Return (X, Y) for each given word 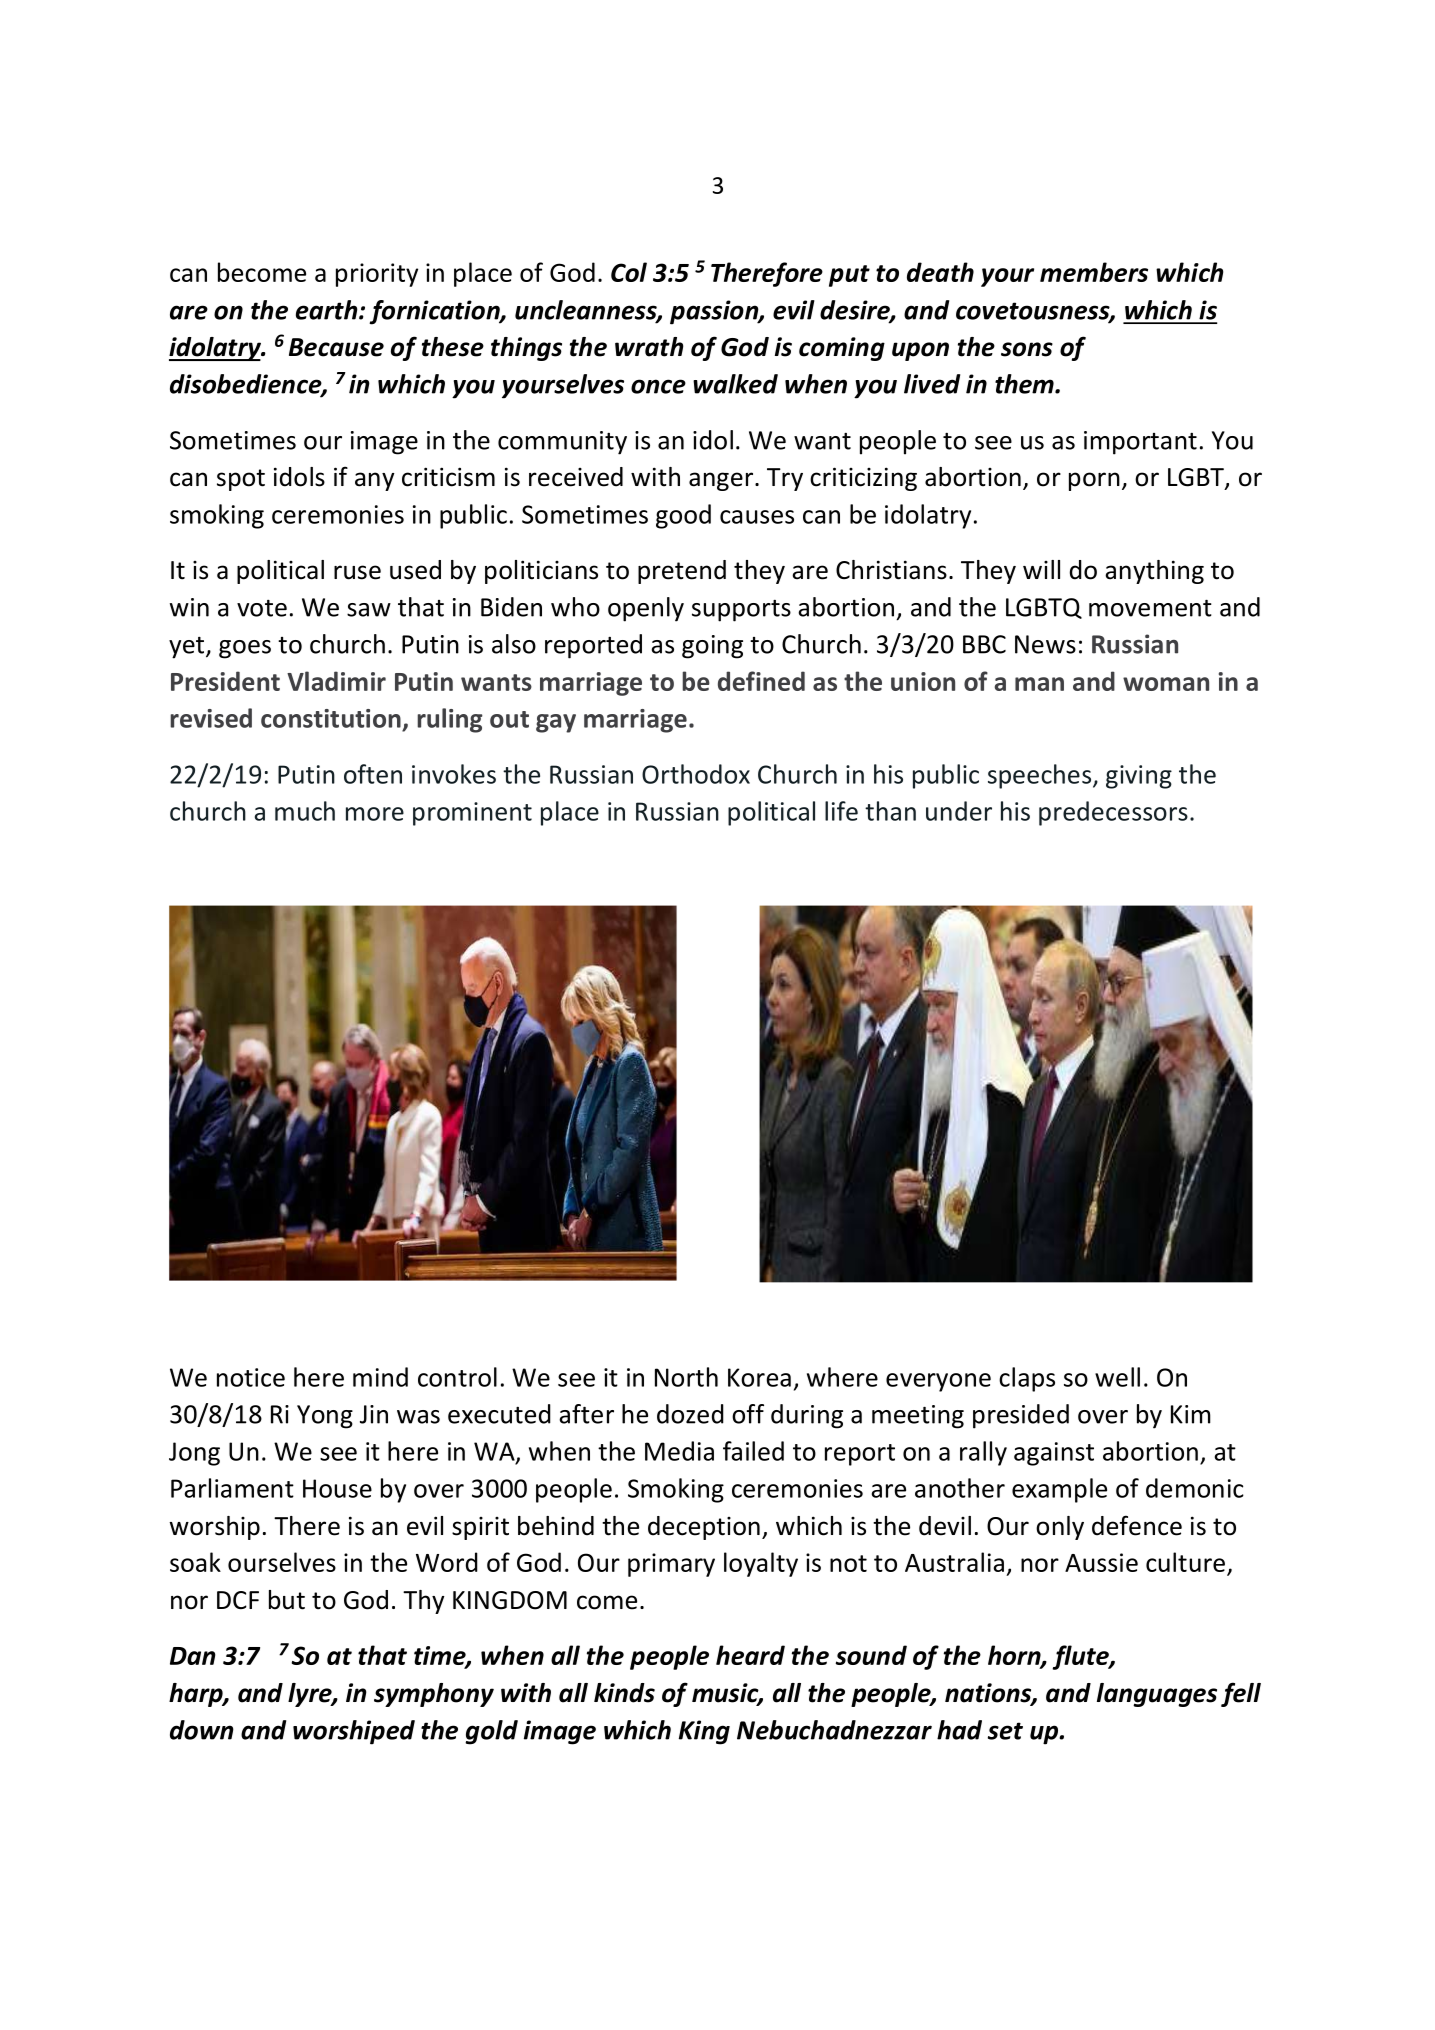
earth (328, 310)
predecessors (1113, 813)
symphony (434, 1695)
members (1094, 272)
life (841, 811)
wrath (649, 347)
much (305, 811)
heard (750, 1655)
